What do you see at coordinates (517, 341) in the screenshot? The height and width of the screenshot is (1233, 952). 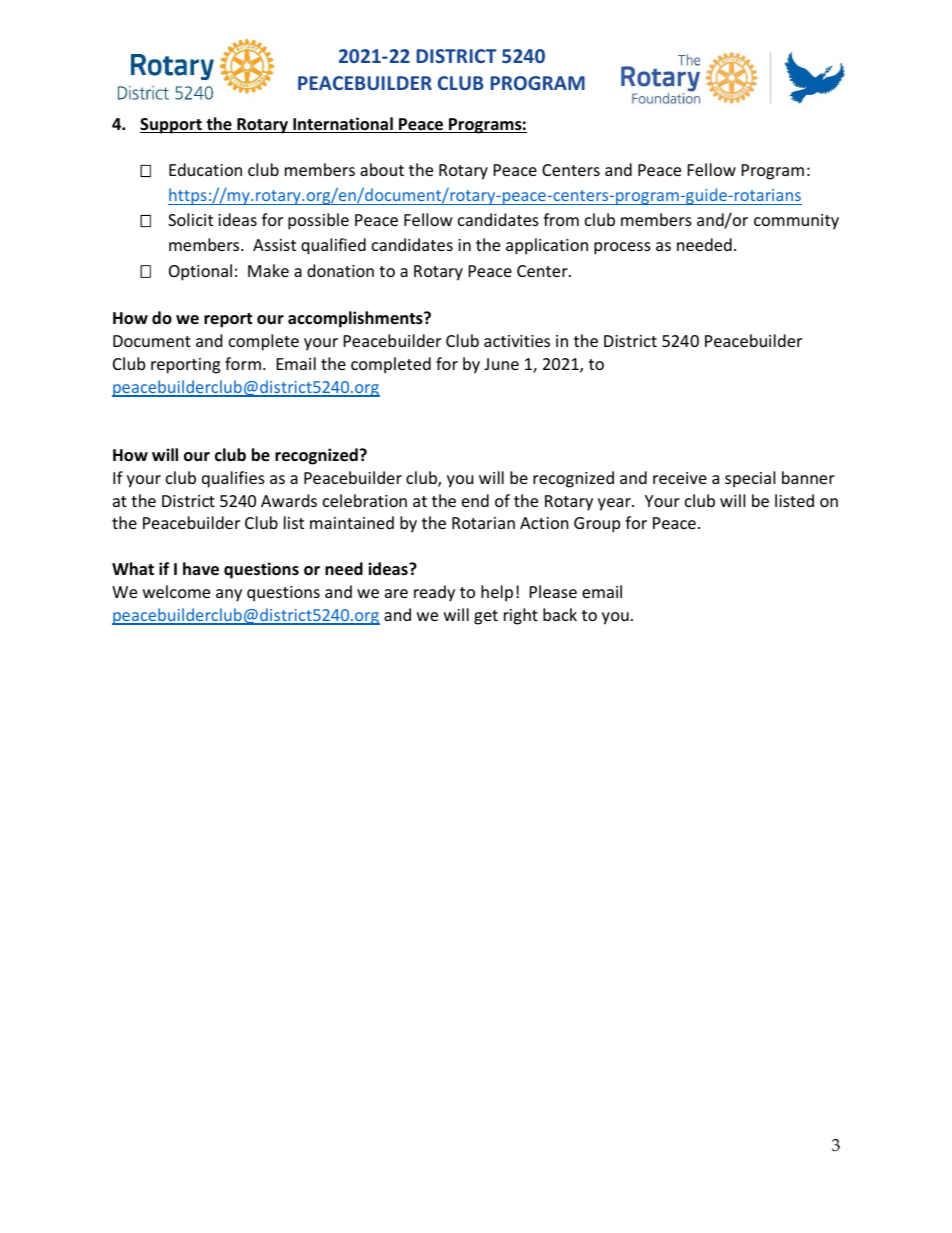 I see `activities` at bounding box center [517, 341].
